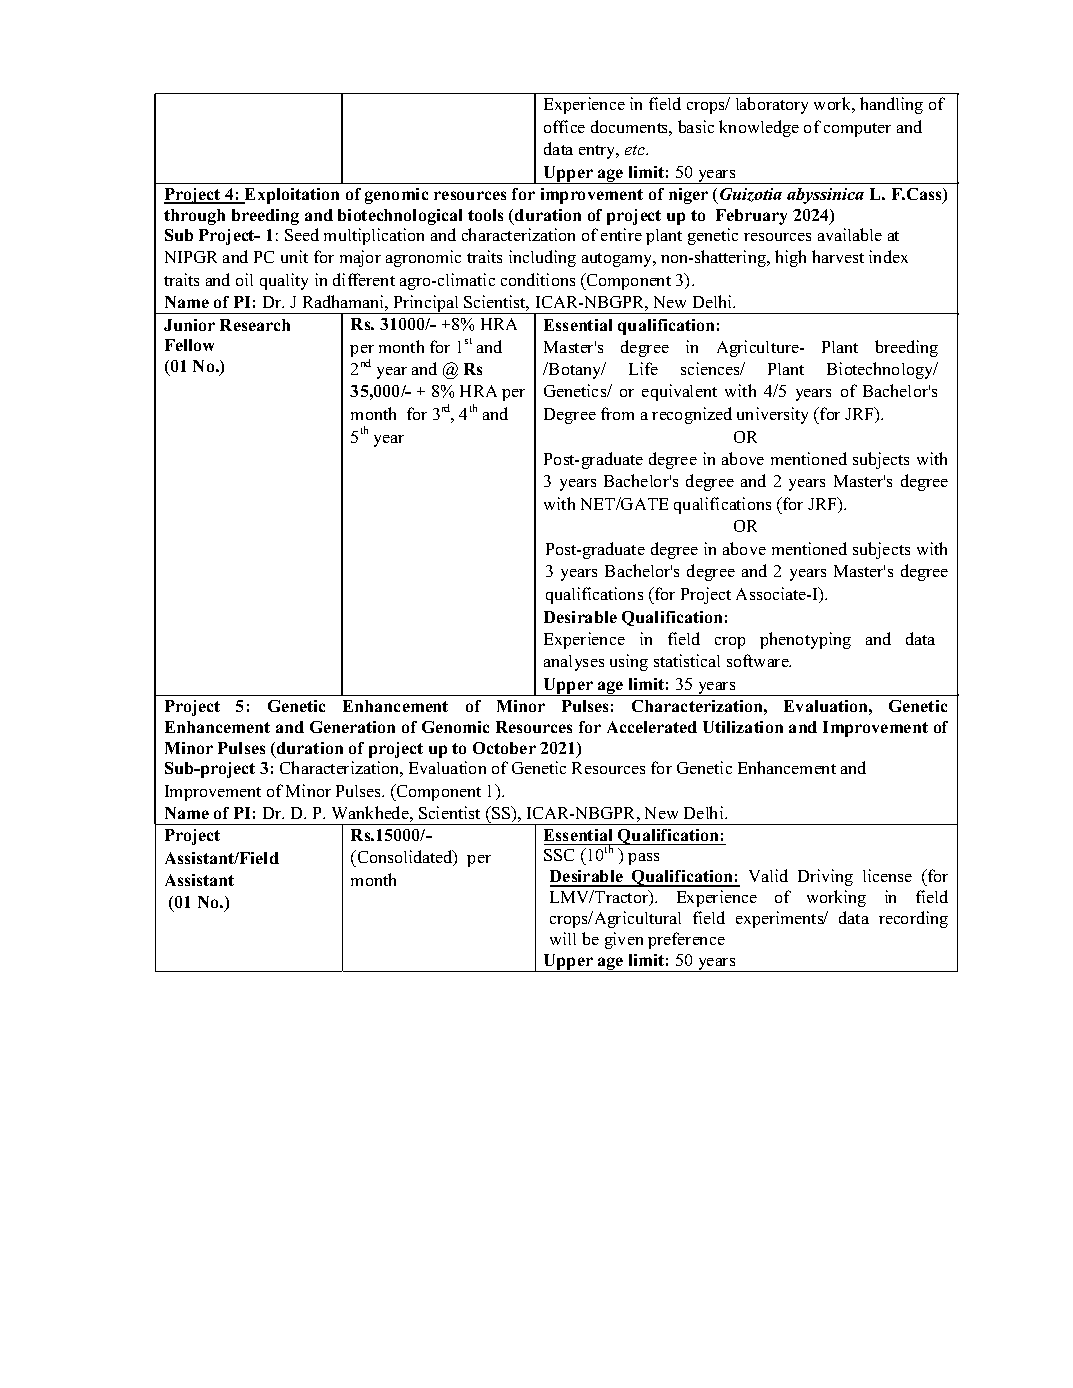 This screenshot has height=1388, width=1073. I want to click on Biotechnology, so click(881, 370).
